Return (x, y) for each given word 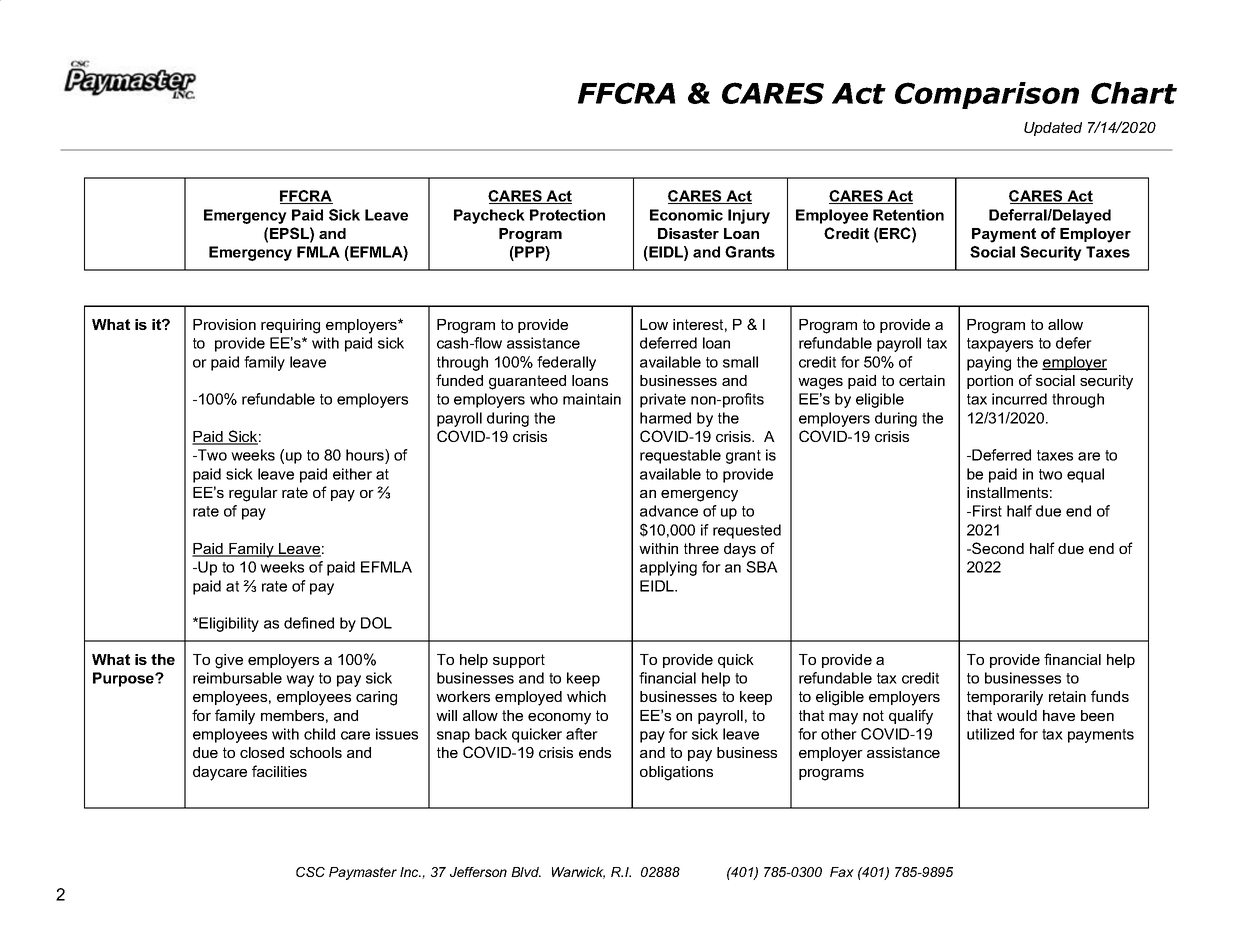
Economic (686, 215)
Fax (842, 872)
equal (1085, 475)
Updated (1053, 129)
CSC (310, 872)
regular (253, 494)
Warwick (578, 873)
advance (669, 511)
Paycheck (489, 216)
